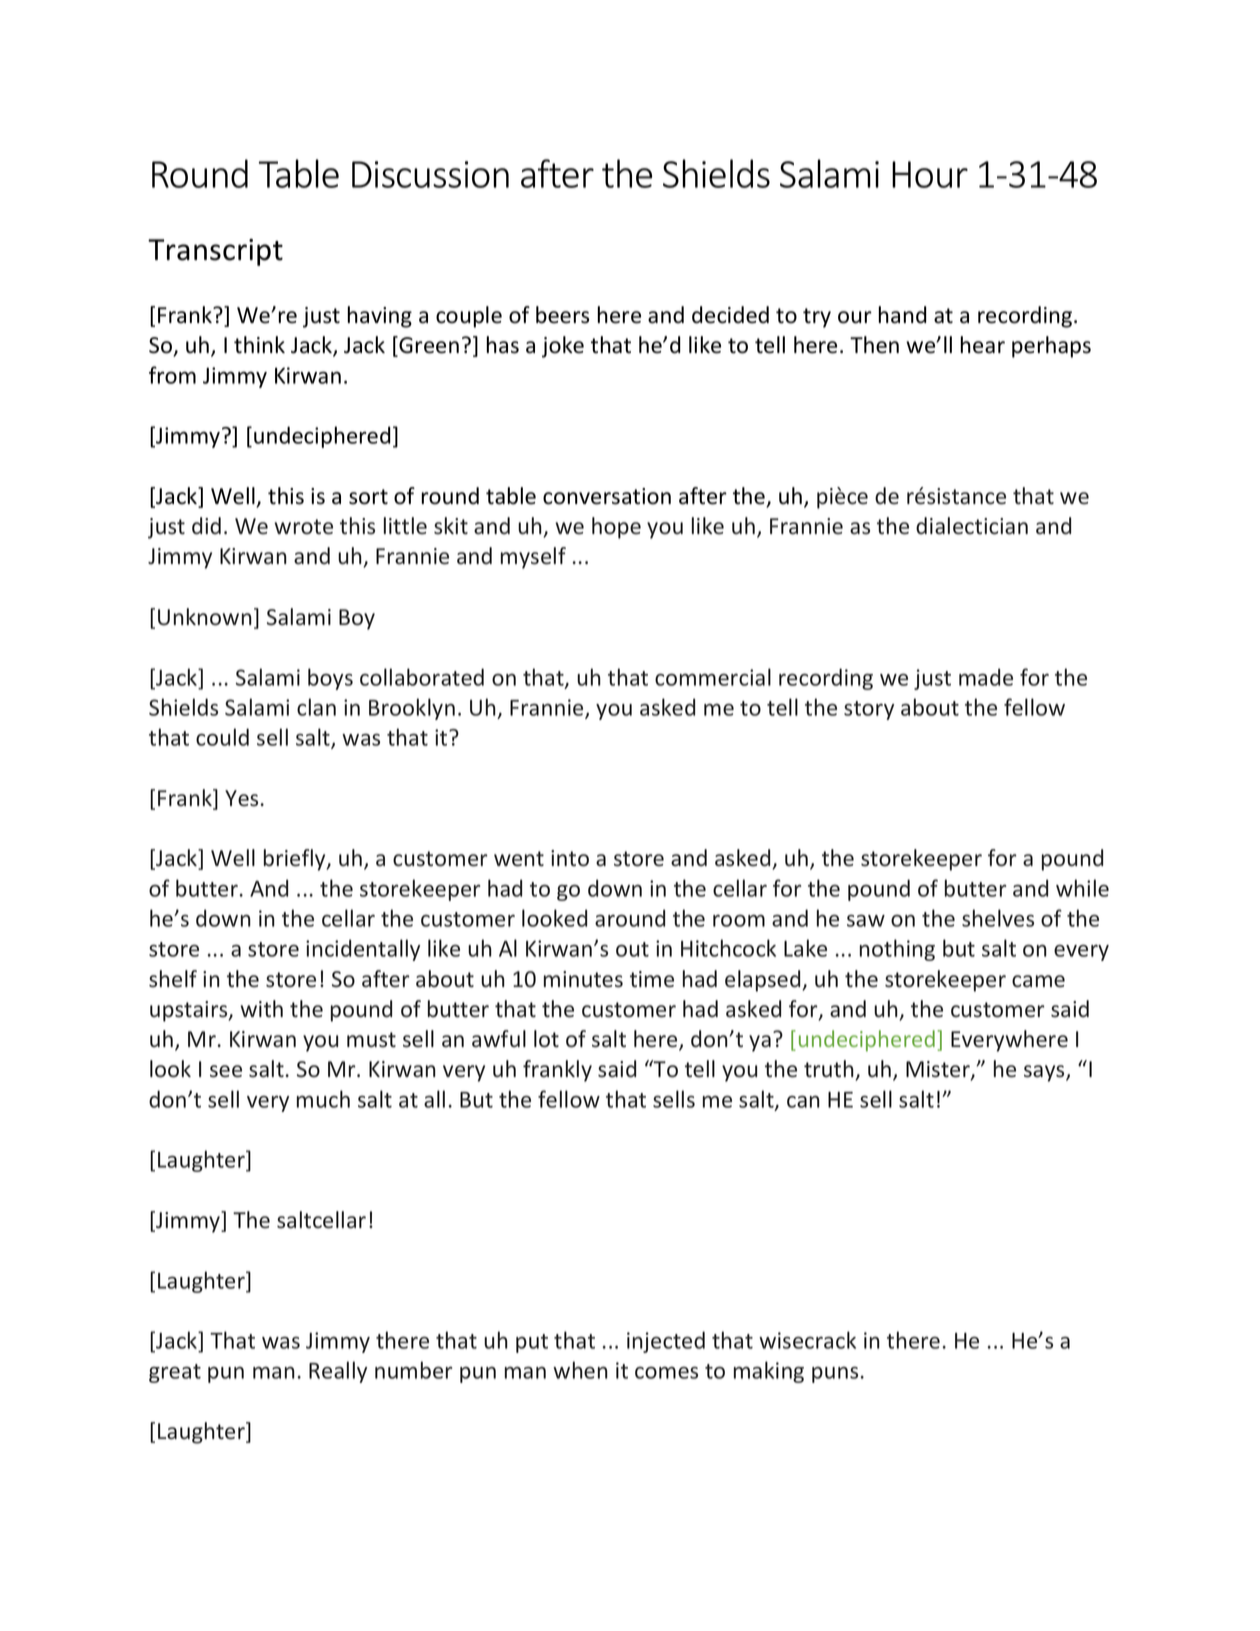 The image size is (1260, 1631). What do you see at coordinates (562, 315) in the document?
I see `beers` at bounding box center [562, 315].
